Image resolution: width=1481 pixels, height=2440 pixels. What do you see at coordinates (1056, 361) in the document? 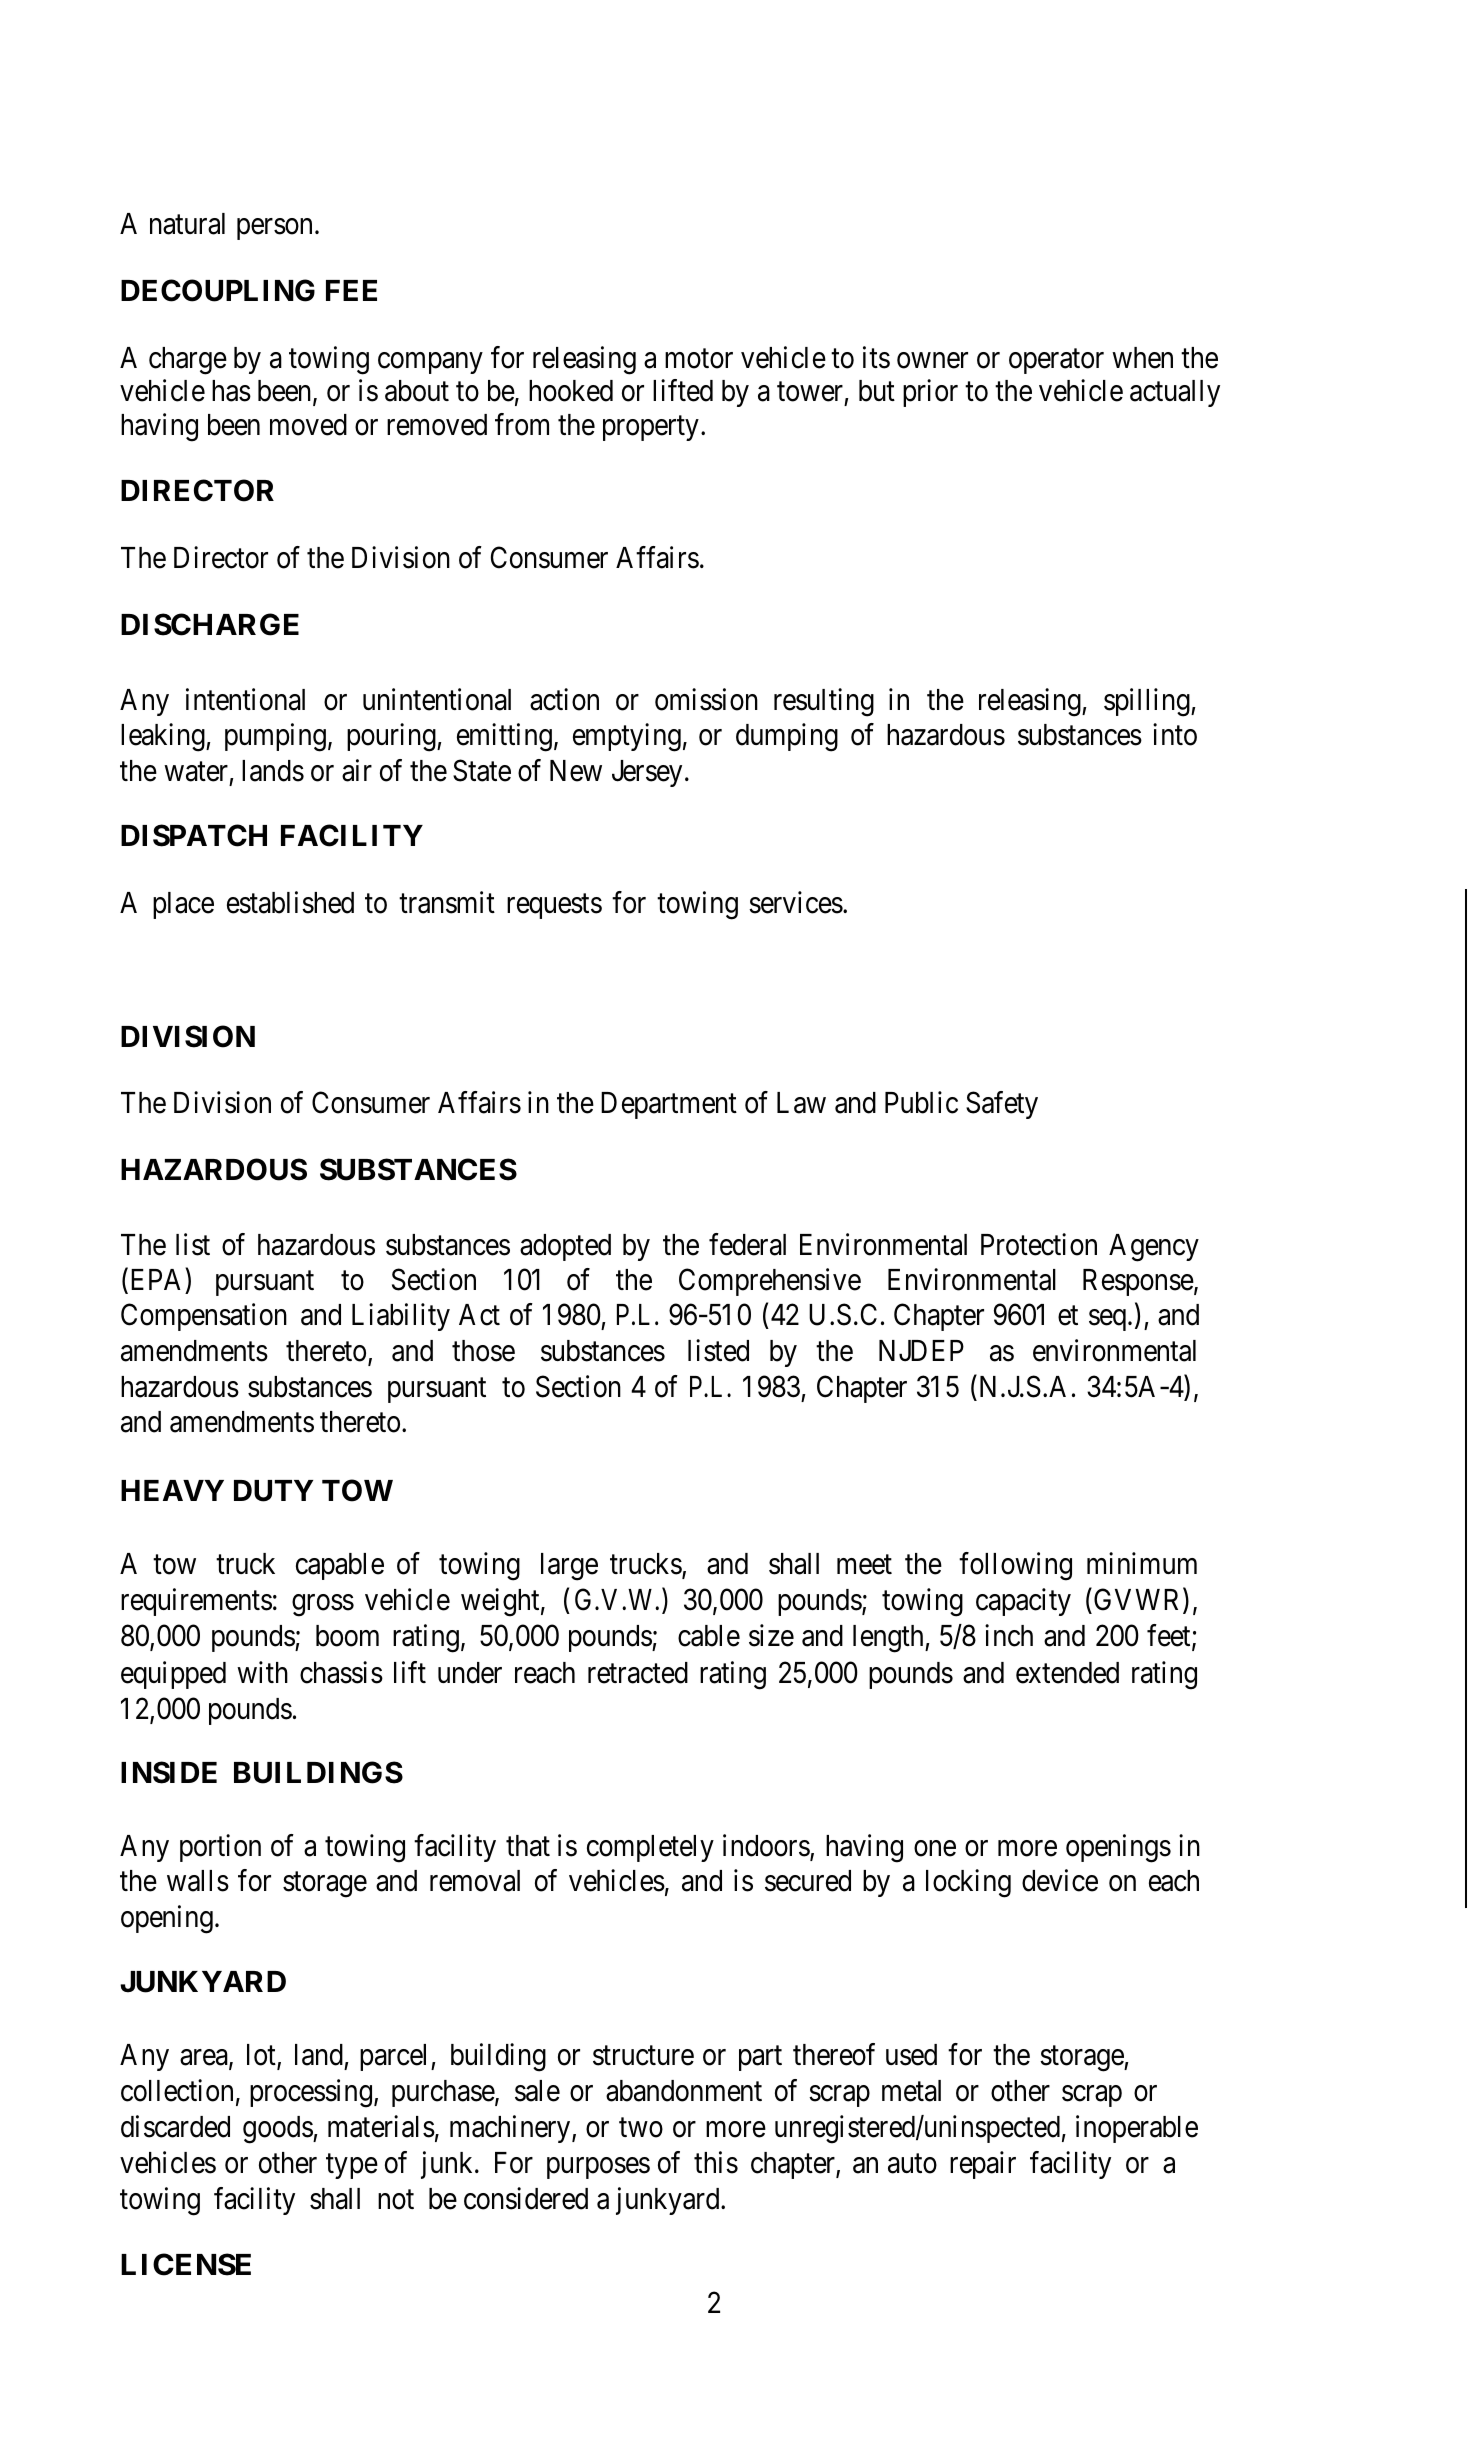
I see `operator` at bounding box center [1056, 361].
